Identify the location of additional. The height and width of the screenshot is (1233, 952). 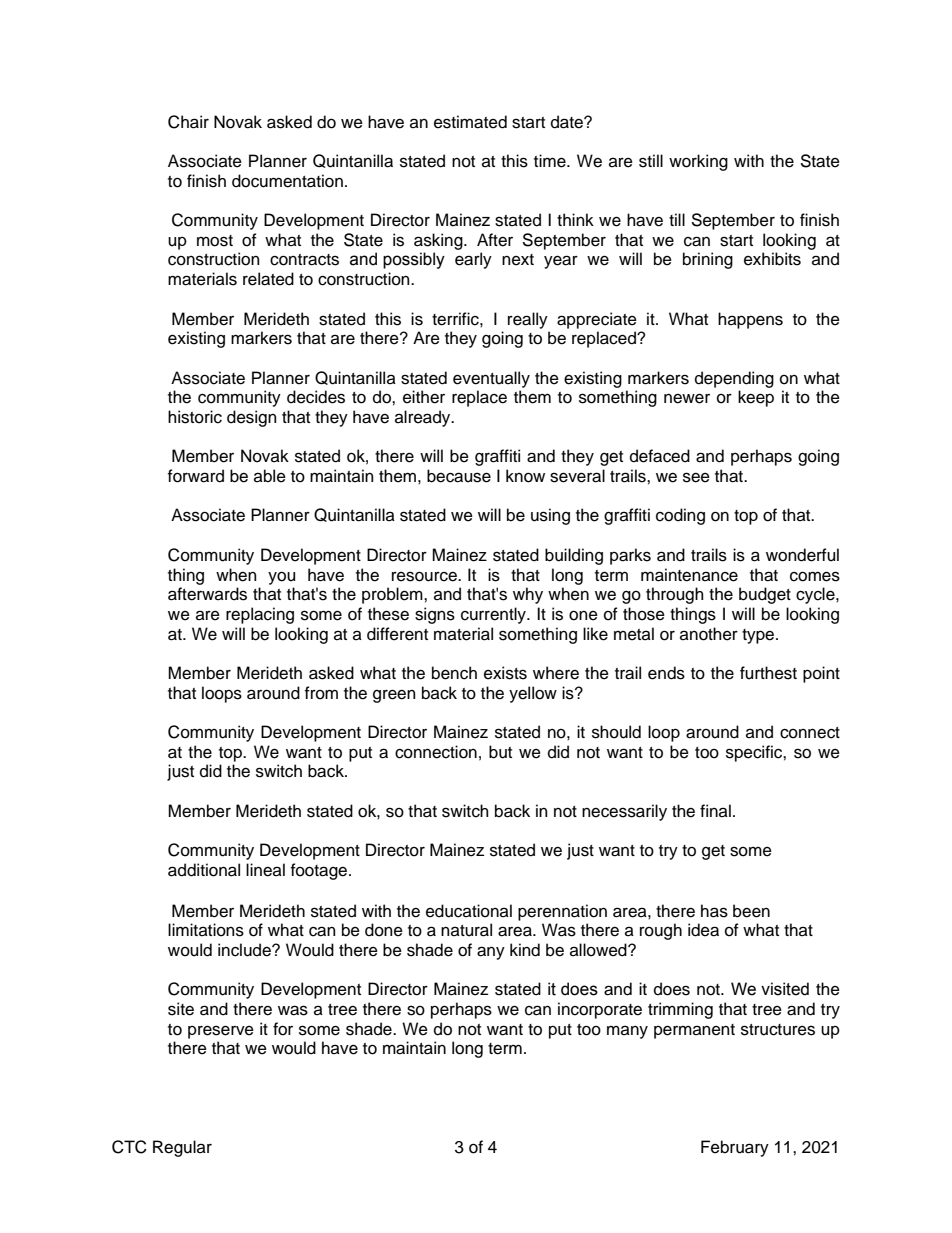
(204, 870).
